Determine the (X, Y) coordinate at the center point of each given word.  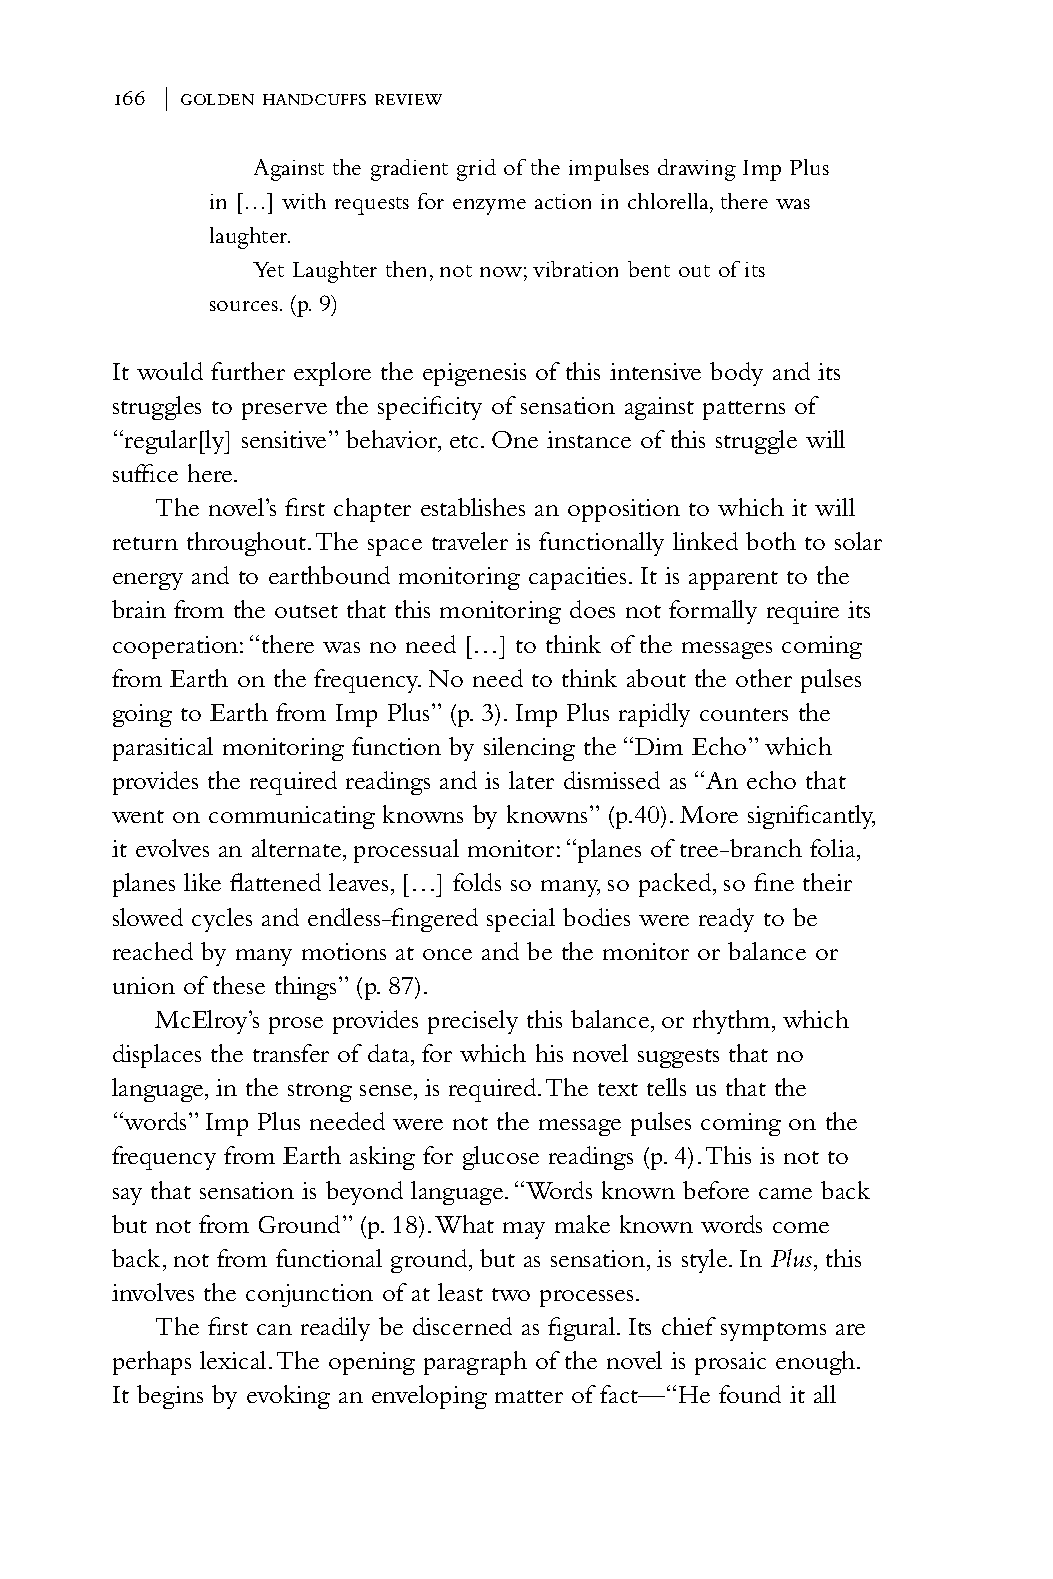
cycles (222, 920)
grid (476, 170)
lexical (235, 1360)
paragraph (475, 1363)
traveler (470, 541)
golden (217, 99)
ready (726, 920)
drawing (697, 170)
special (521, 920)
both (771, 541)
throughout (248, 544)
